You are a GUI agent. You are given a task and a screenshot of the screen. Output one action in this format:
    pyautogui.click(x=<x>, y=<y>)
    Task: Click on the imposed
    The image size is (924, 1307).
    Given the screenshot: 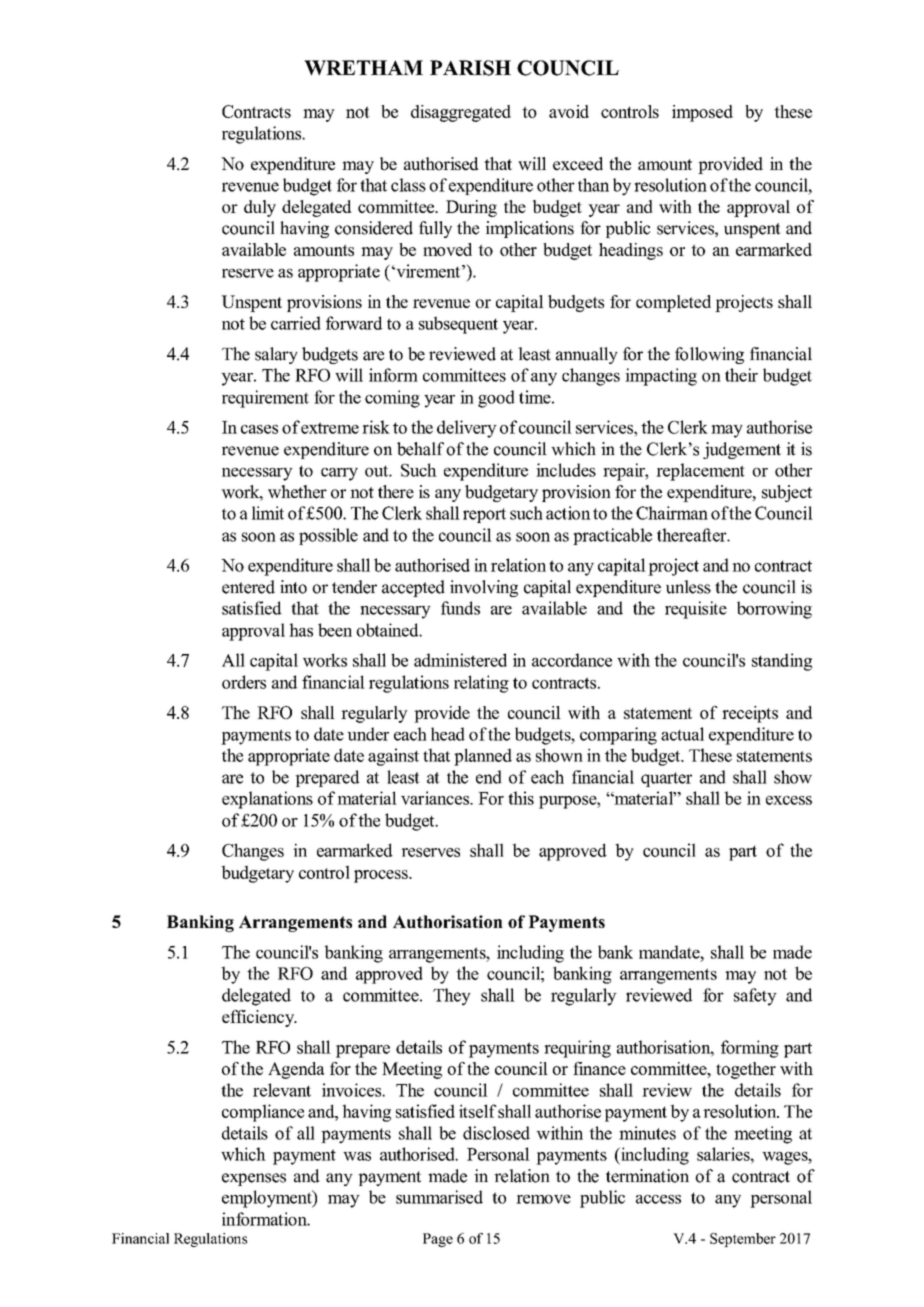 What is the action you would take?
    pyautogui.click(x=702, y=113)
